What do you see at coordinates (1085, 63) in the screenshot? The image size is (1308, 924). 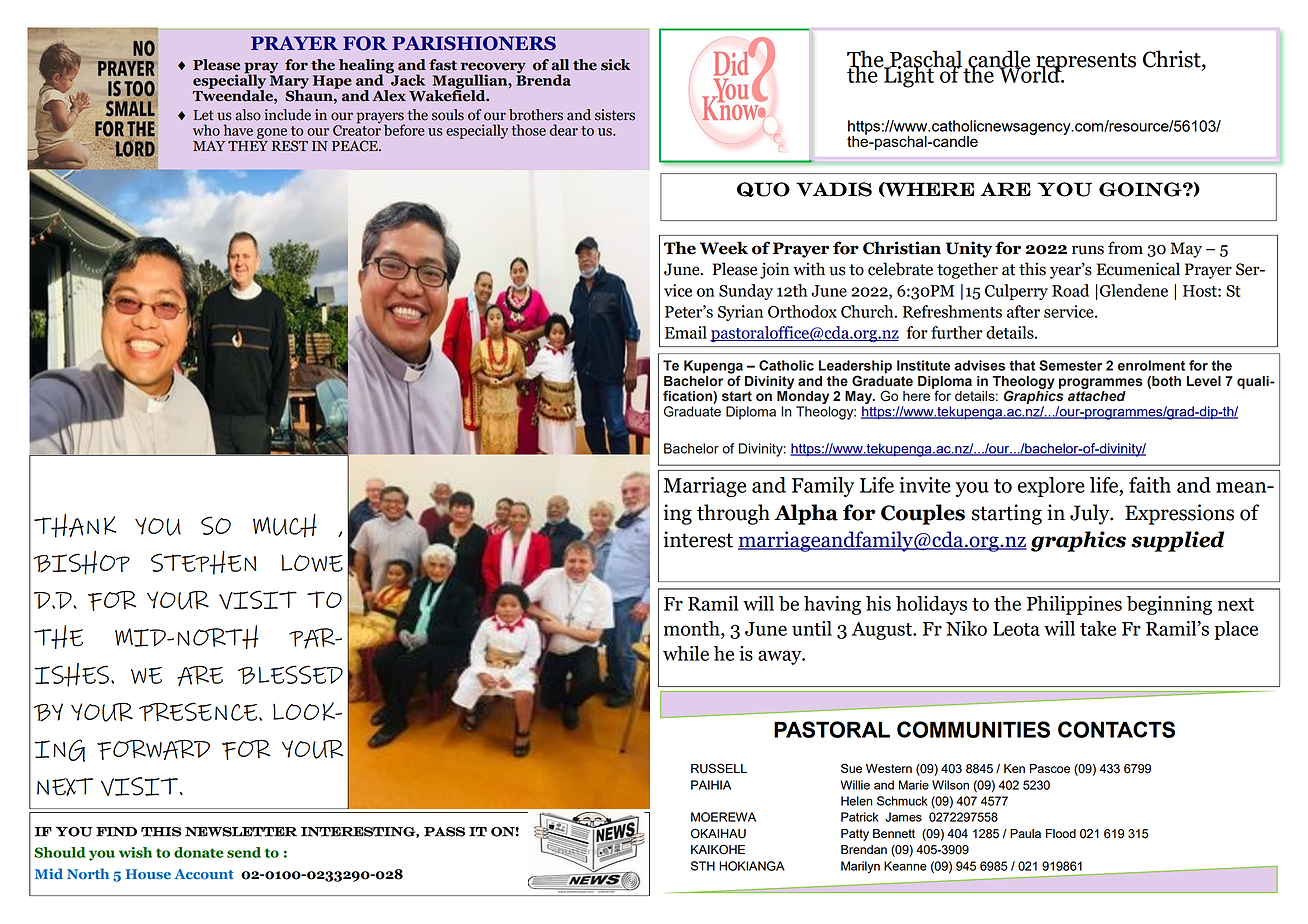 I see `represents` at bounding box center [1085, 63].
